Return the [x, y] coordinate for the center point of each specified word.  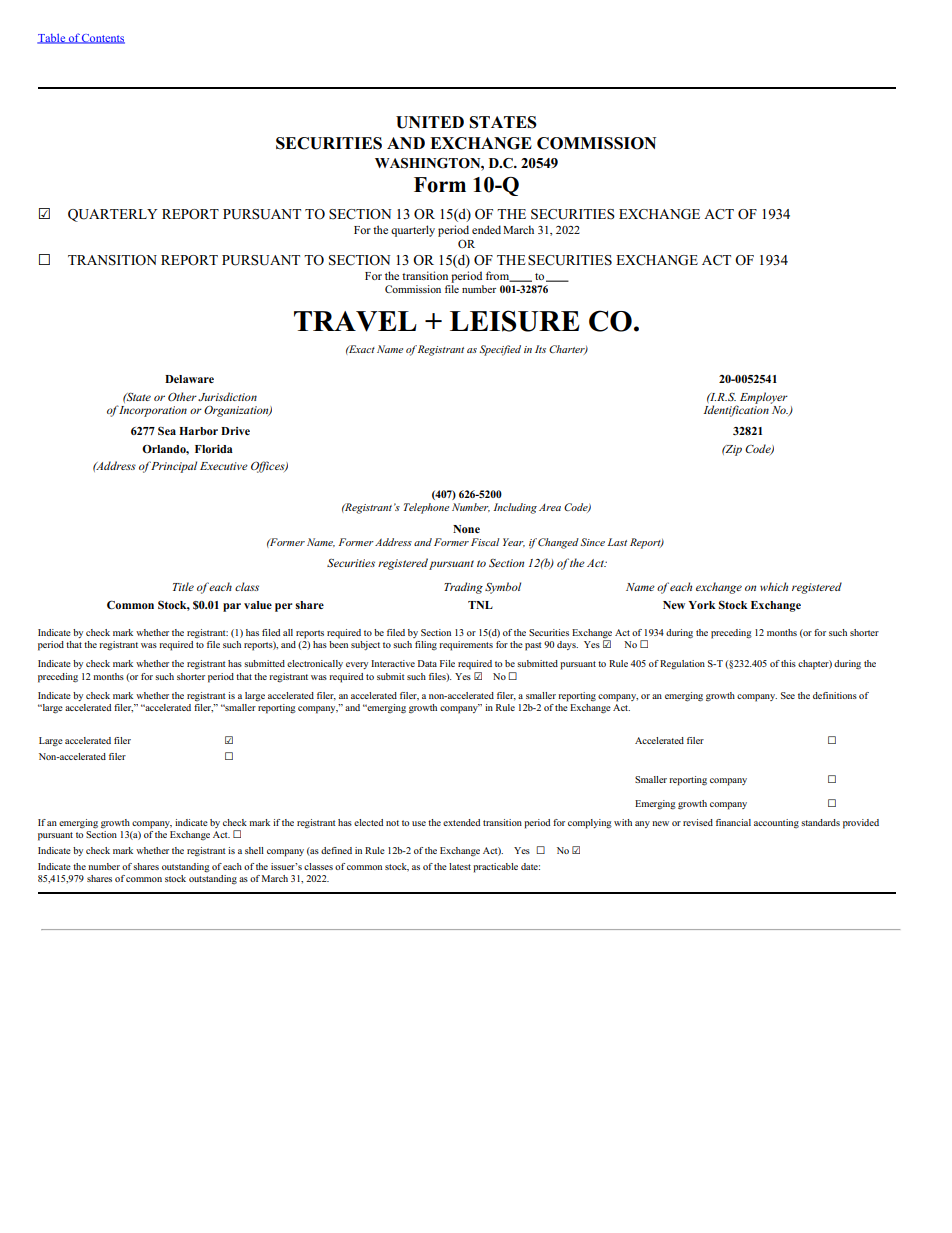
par [232, 607]
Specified [500, 350]
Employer [764, 398]
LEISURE [515, 321]
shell [254, 850]
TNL [480, 605]
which [774, 586]
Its [540, 349]
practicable [495, 868]
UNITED [430, 122]
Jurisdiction [227, 396]
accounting [776, 823]
